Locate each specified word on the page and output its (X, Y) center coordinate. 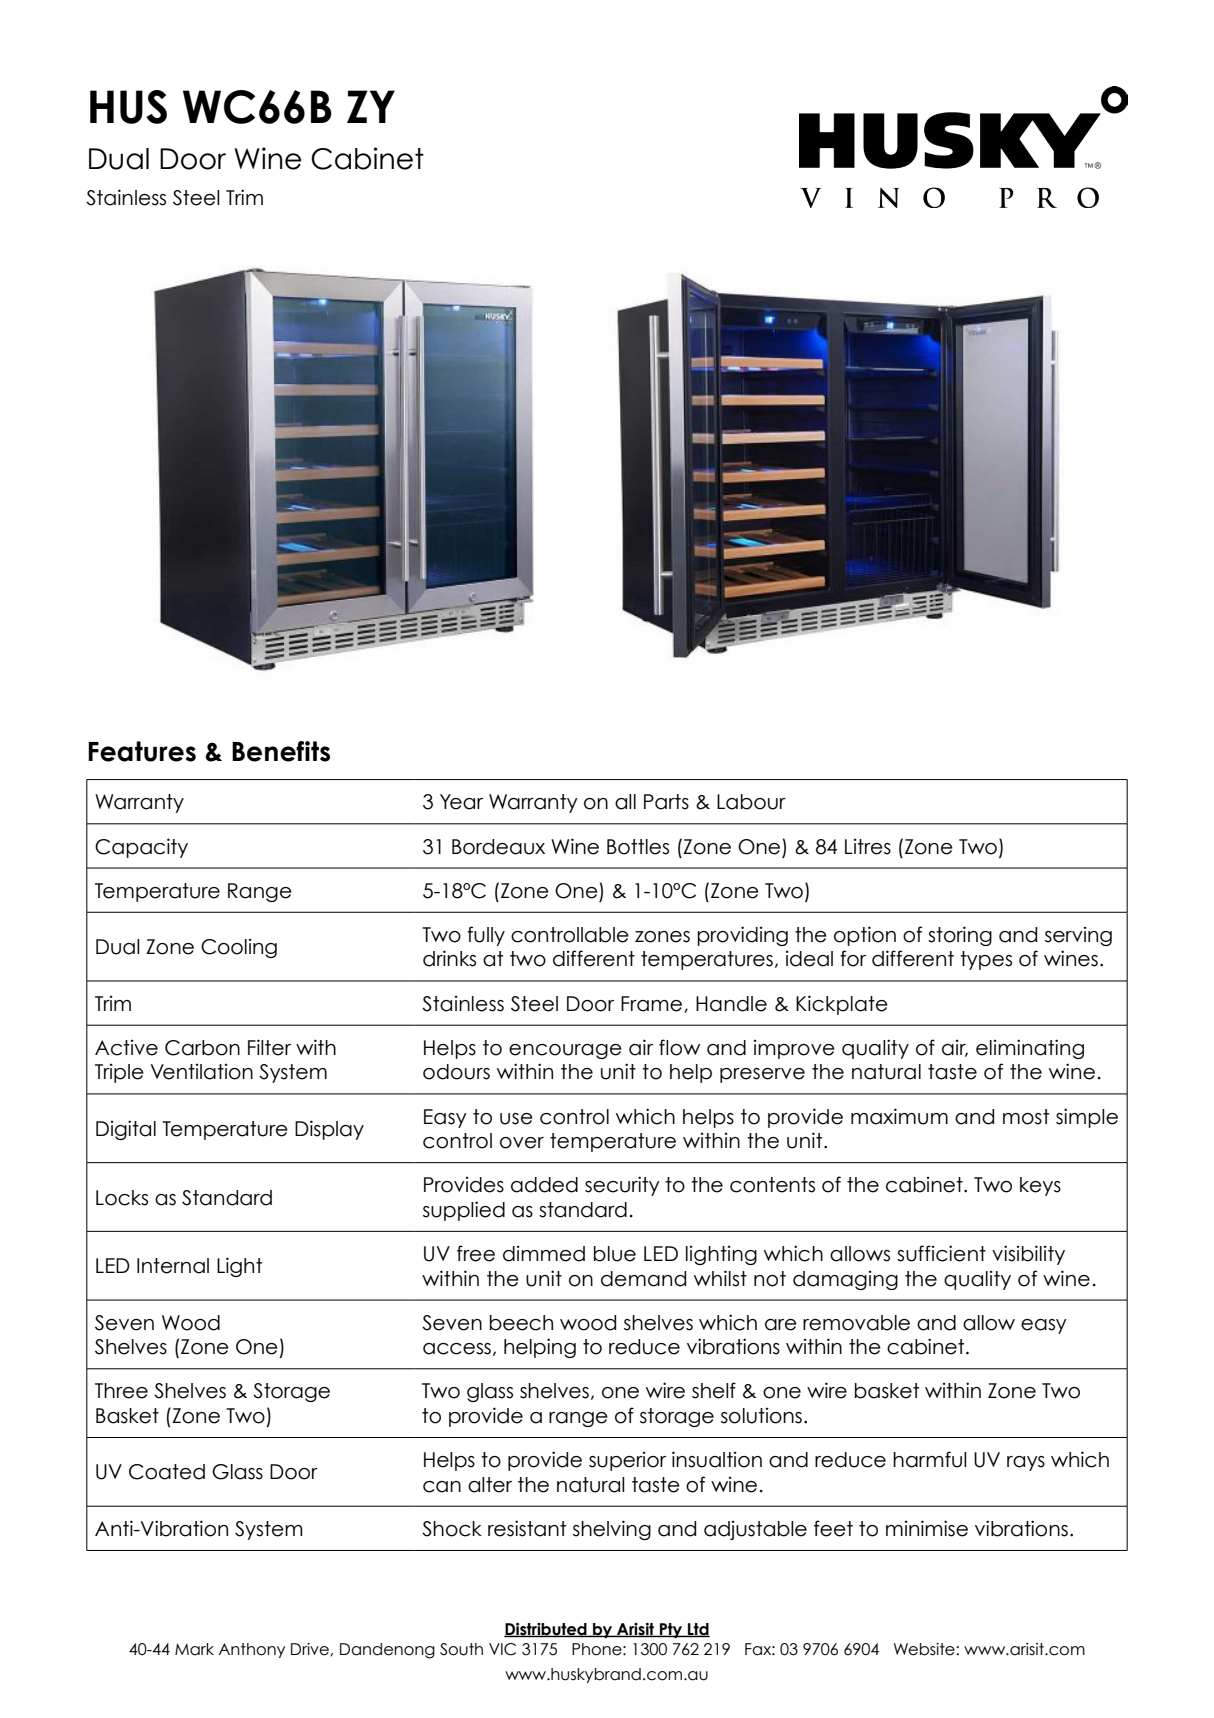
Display (329, 1130)
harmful (930, 1459)
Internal (173, 1266)
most (1026, 1117)
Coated (167, 1472)
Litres (868, 847)
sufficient (941, 1253)
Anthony (252, 1650)
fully (486, 936)
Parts (666, 802)
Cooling (239, 948)
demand (643, 1279)
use (516, 1119)
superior (627, 1461)
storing (960, 936)
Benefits (281, 751)
